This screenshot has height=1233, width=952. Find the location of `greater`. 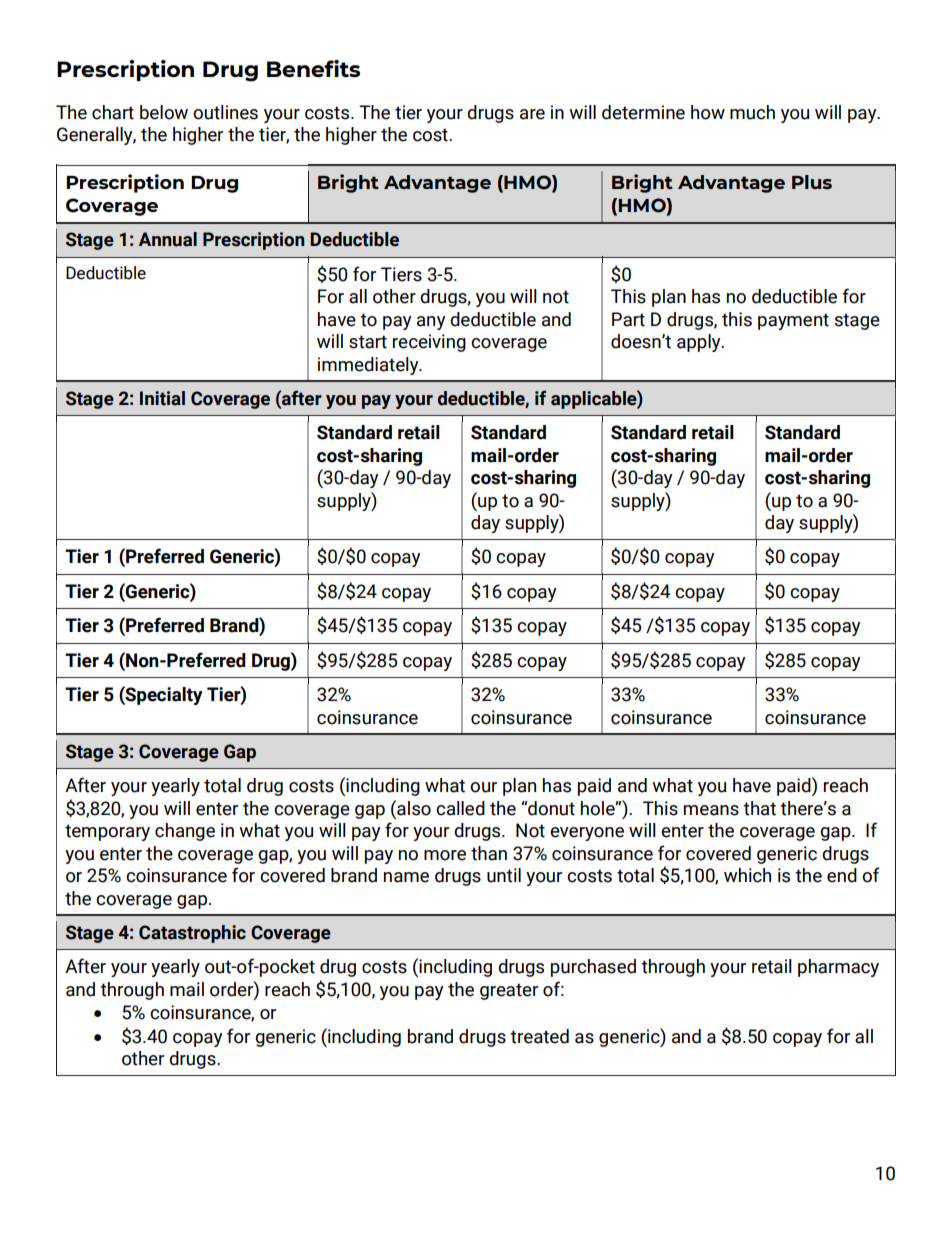

greater is located at coordinates (509, 991).
